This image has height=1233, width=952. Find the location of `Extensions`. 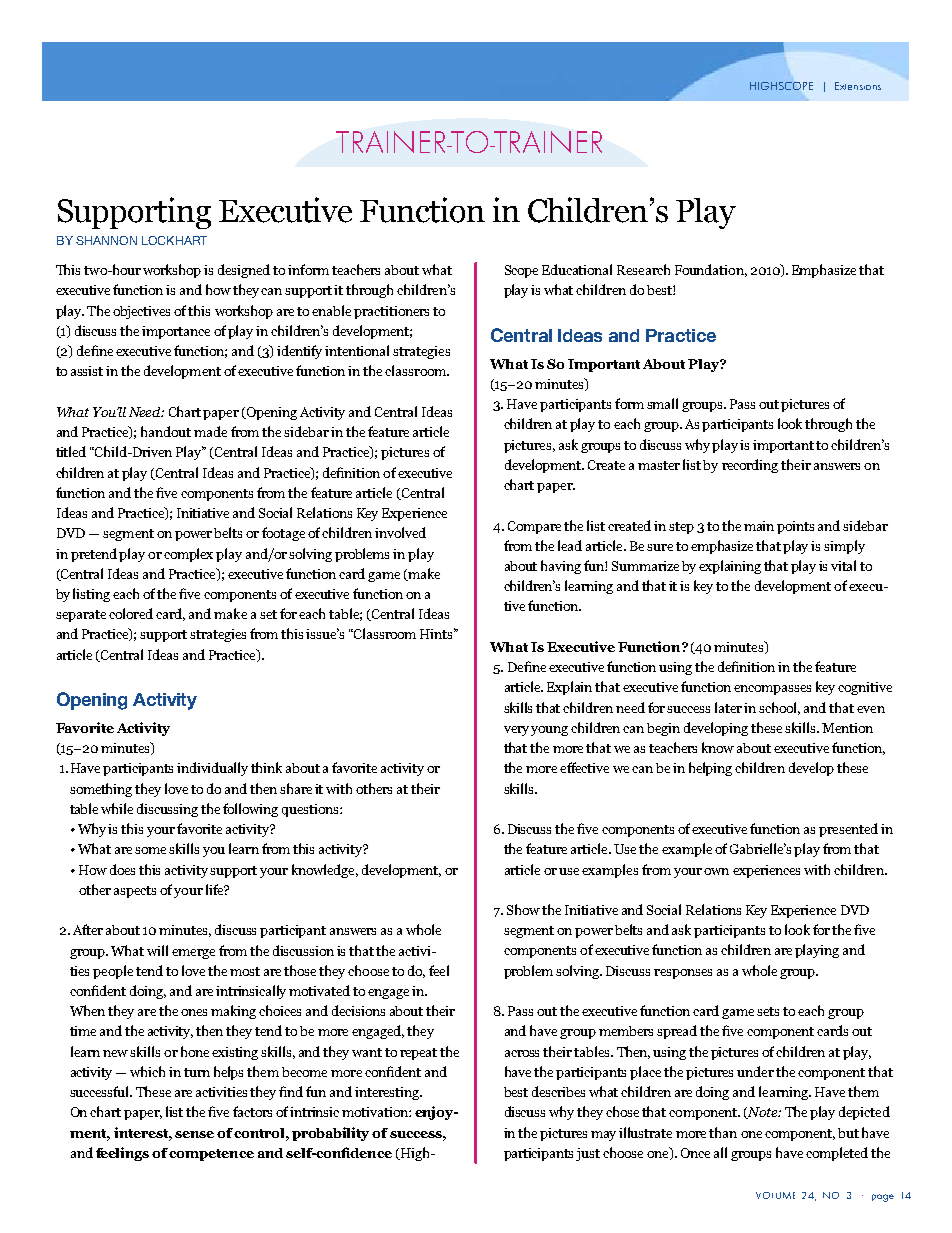

Extensions is located at coordinates (858, 86).
